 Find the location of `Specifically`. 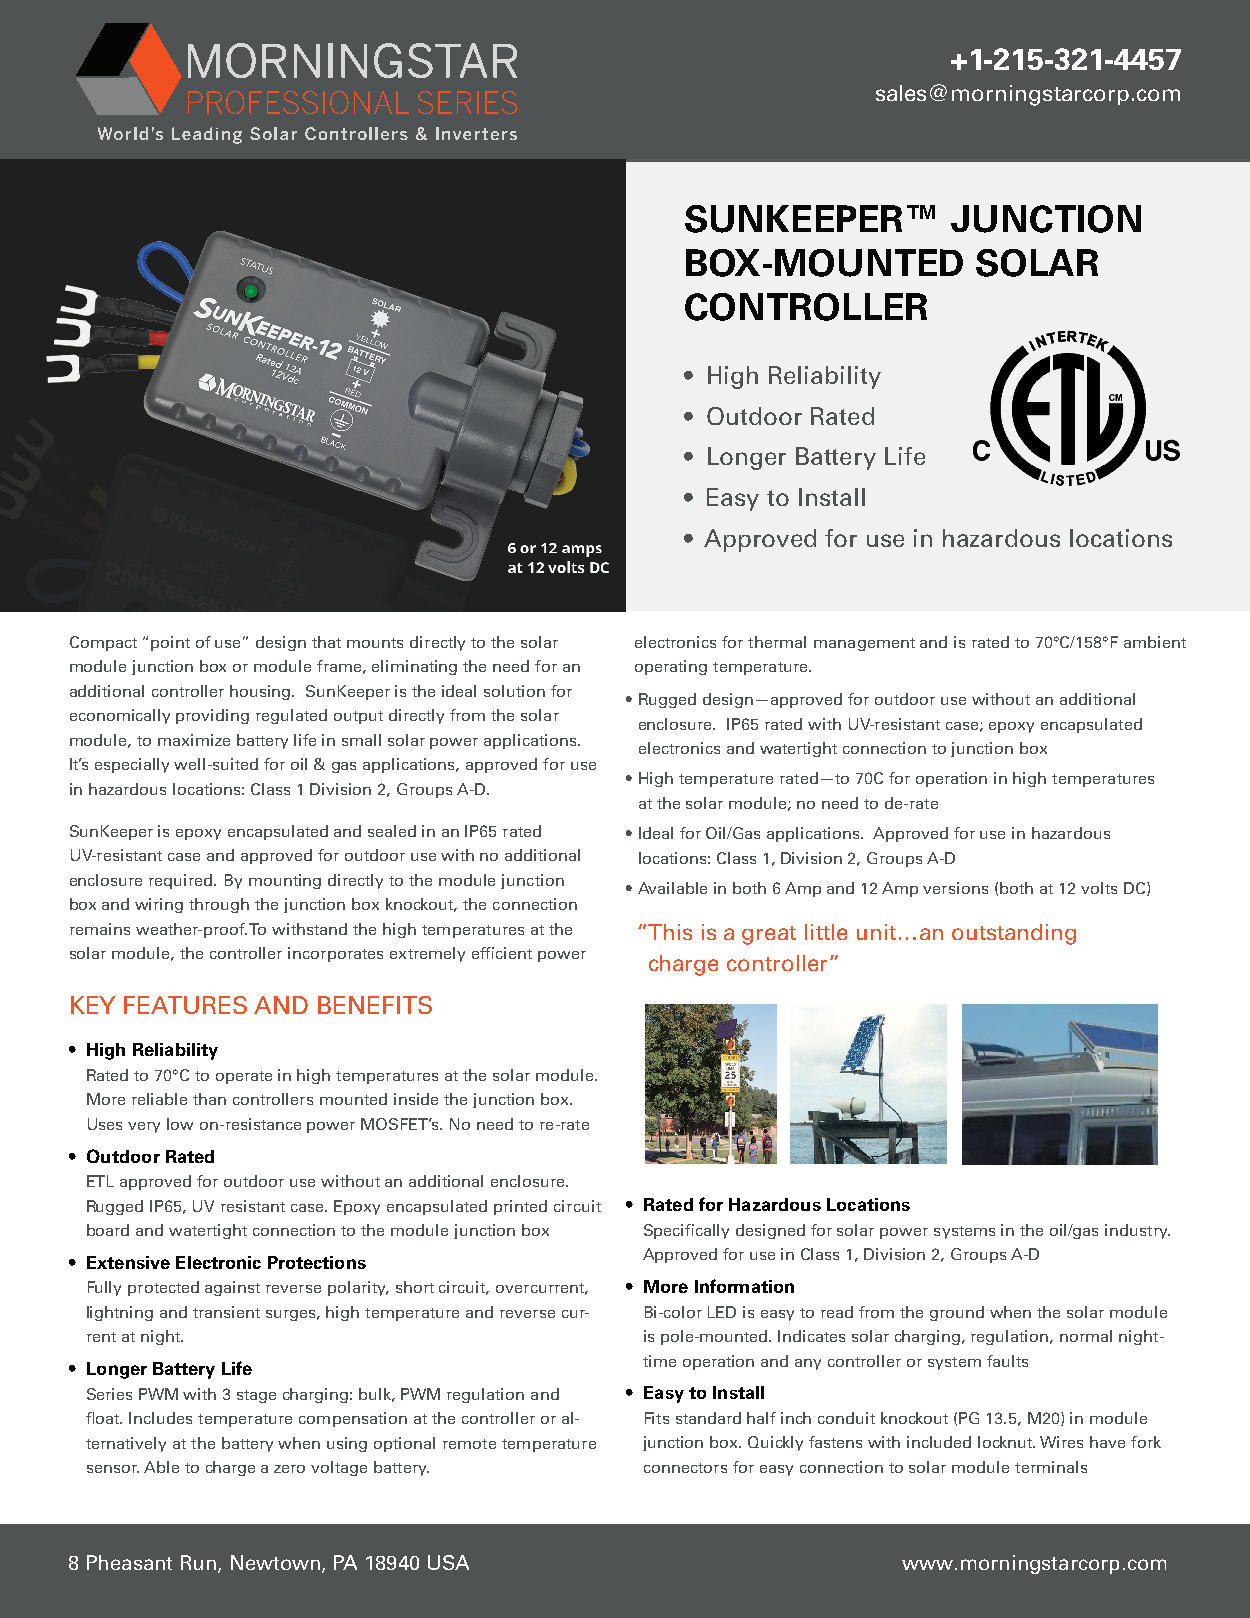

Specifically is located at coordinates (686, 1231).
